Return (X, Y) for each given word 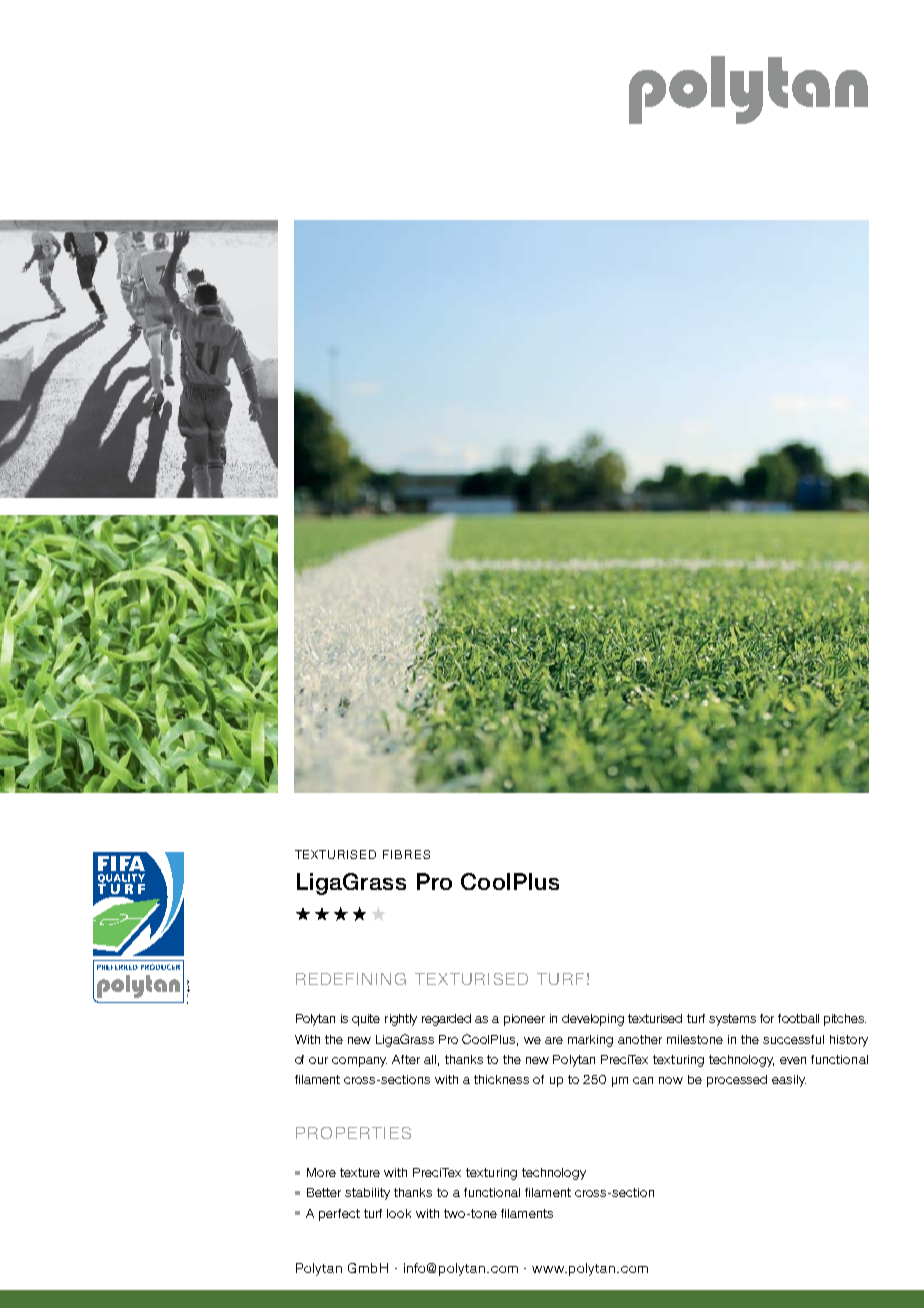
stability (367, 1194)
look (399, 1213)
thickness (501, 1079)
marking (590, 1041)
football (798, 1018)
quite (366, 1020)
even (793, 1060)
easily (789, 1081)
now (671, 1080)
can (643, 1080)
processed (737, 1081)
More (321, 1172)
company (359, 1062)
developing (593, 1020)
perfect (339, 1215)
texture (360, 1172)
